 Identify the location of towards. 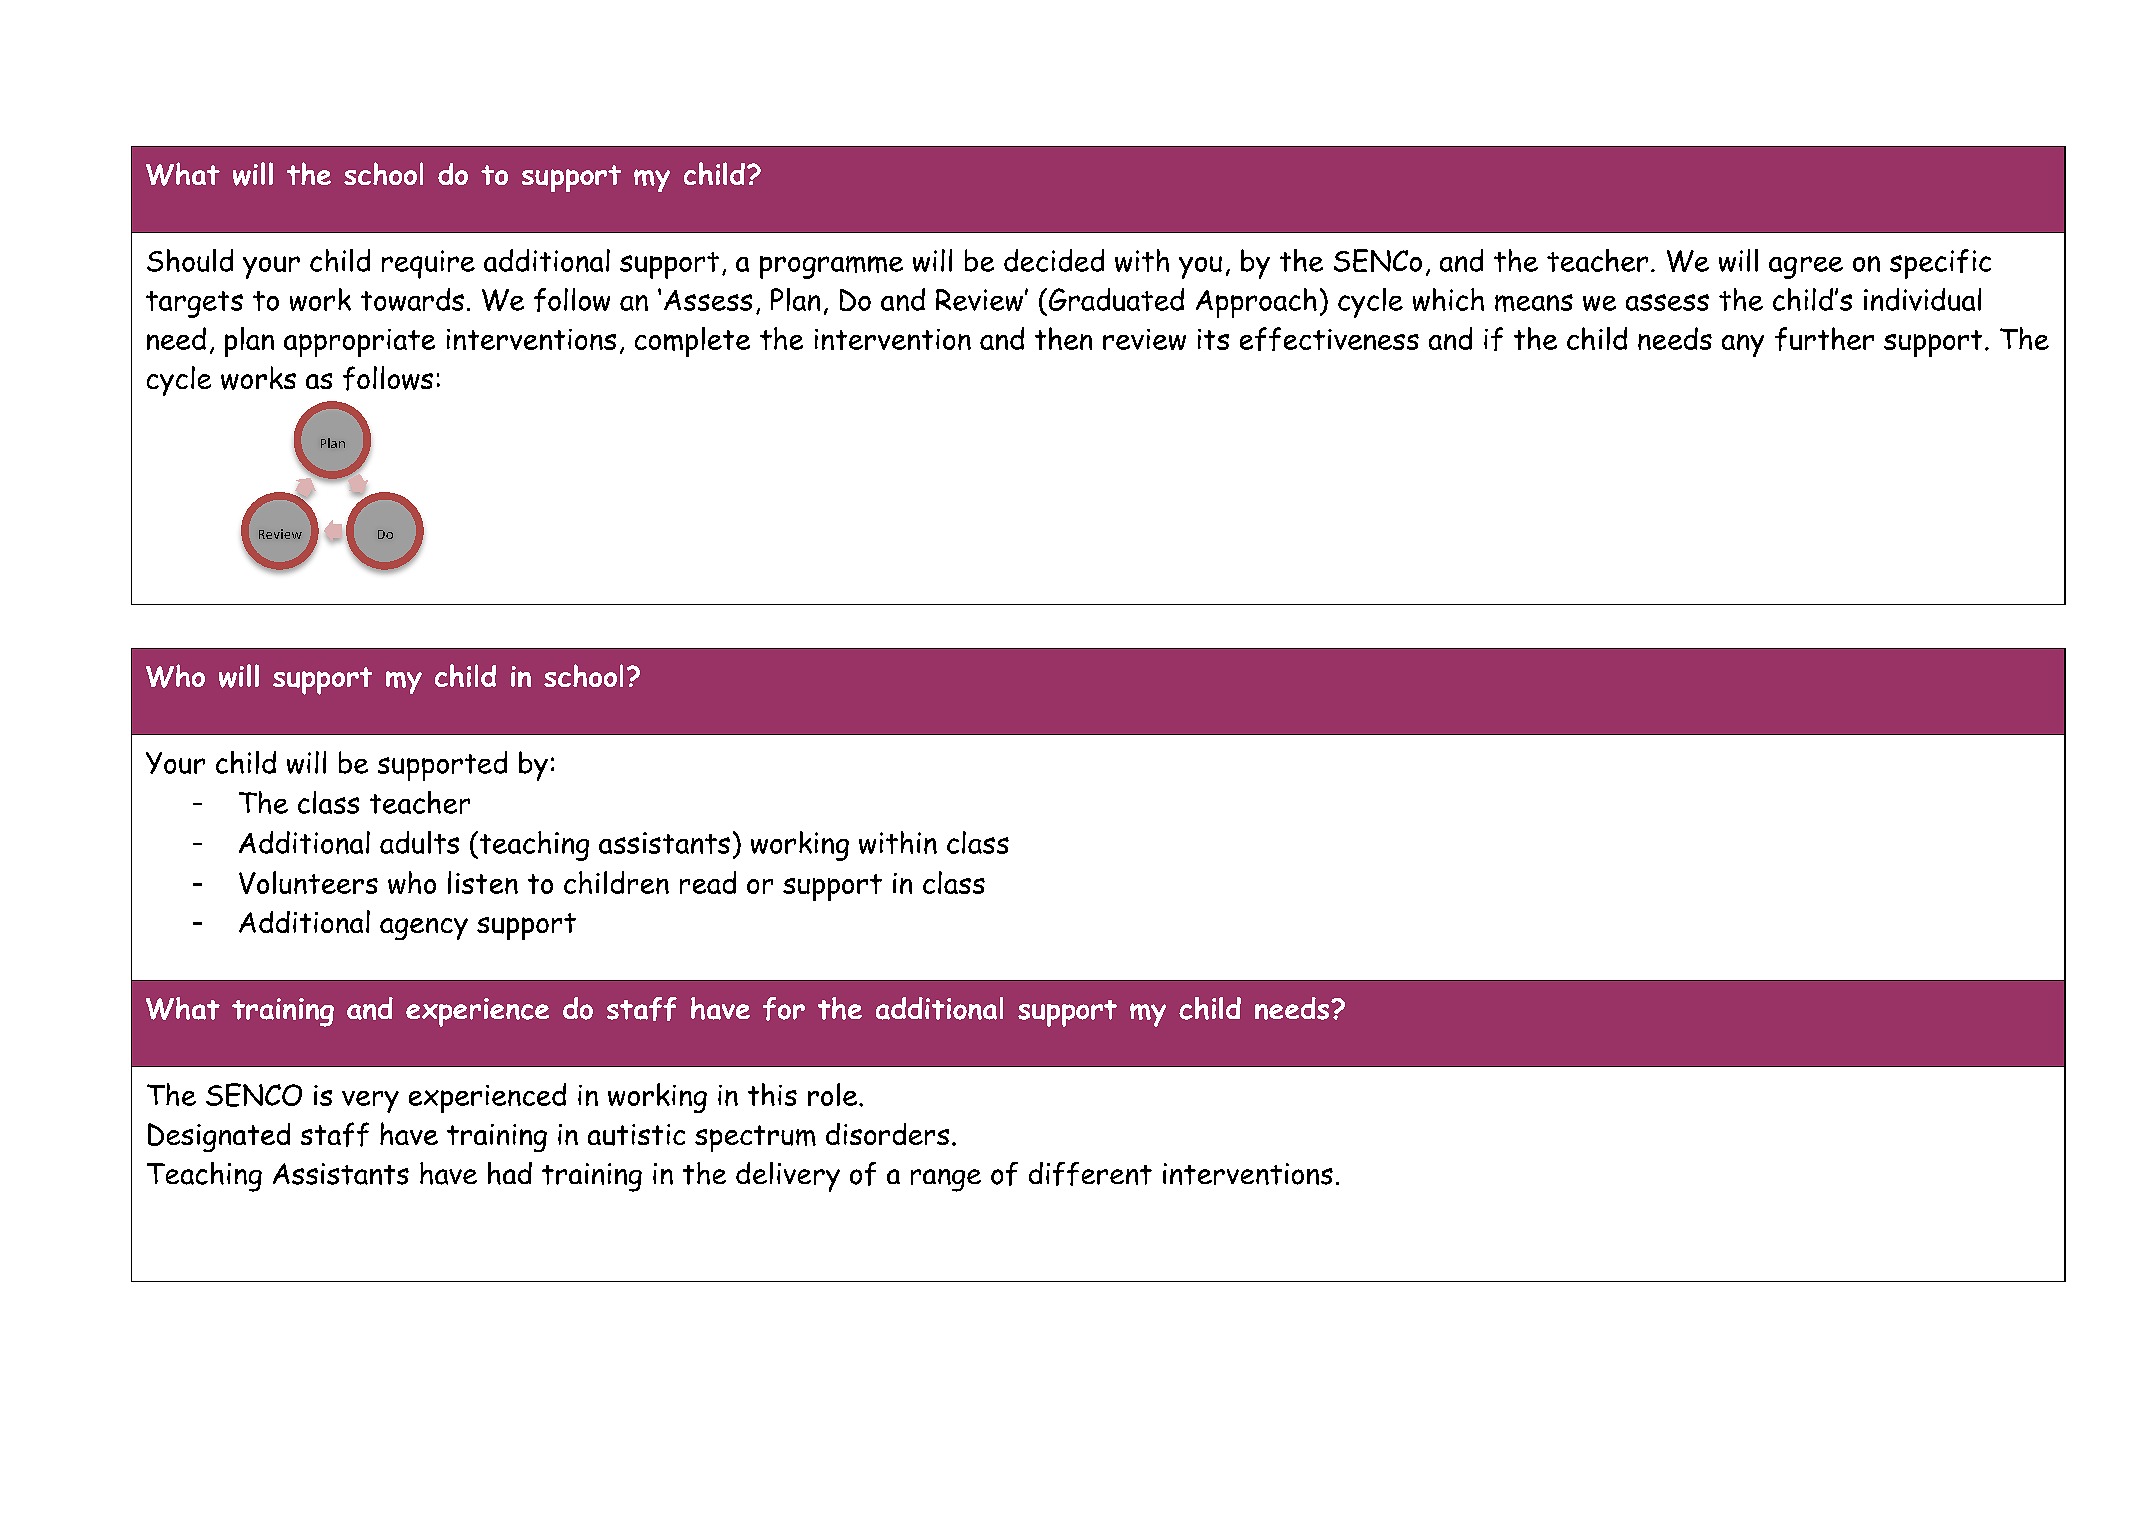
(412, 299).
